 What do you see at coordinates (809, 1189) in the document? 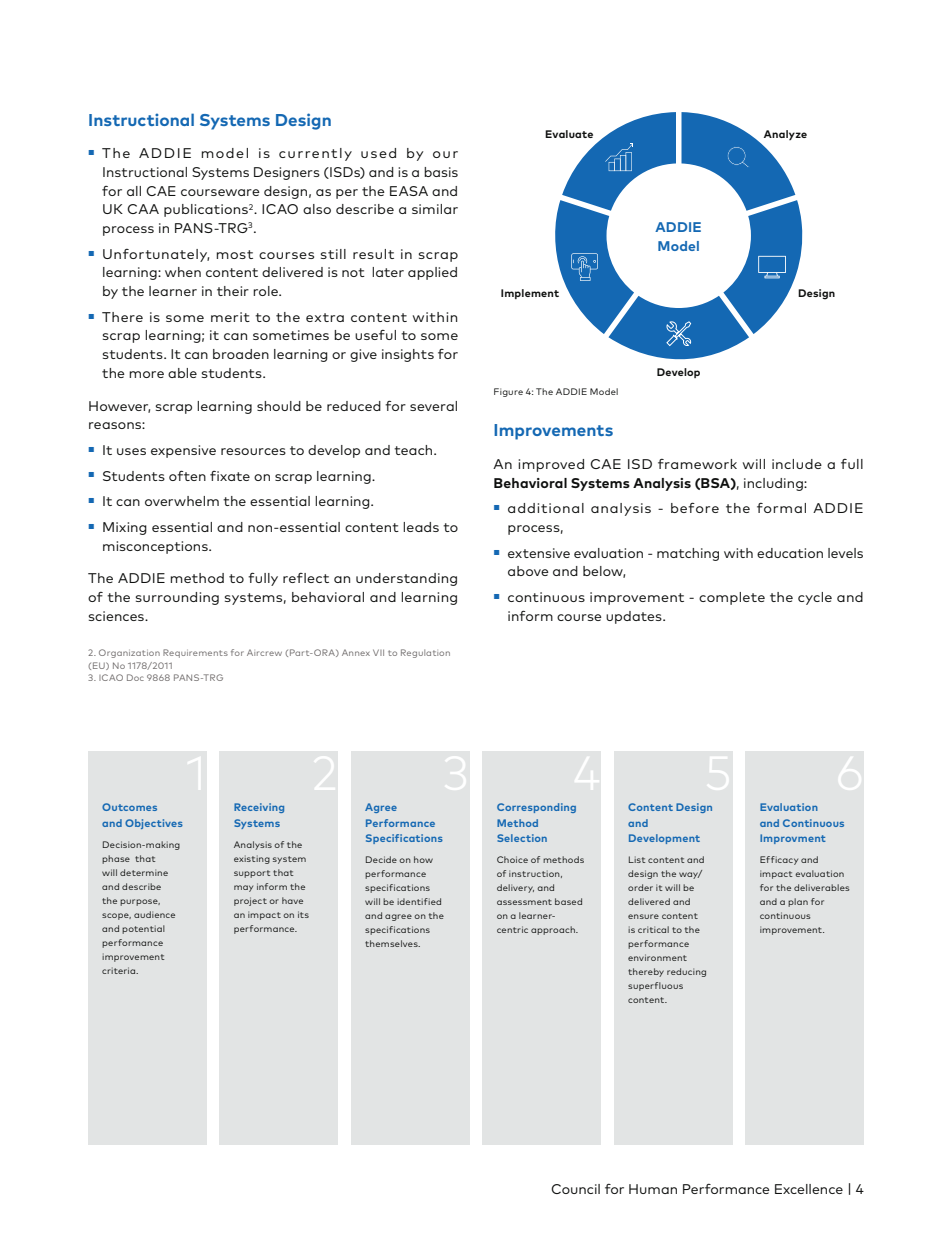
I see `Excellence` at bounding box center [809, 1189].
